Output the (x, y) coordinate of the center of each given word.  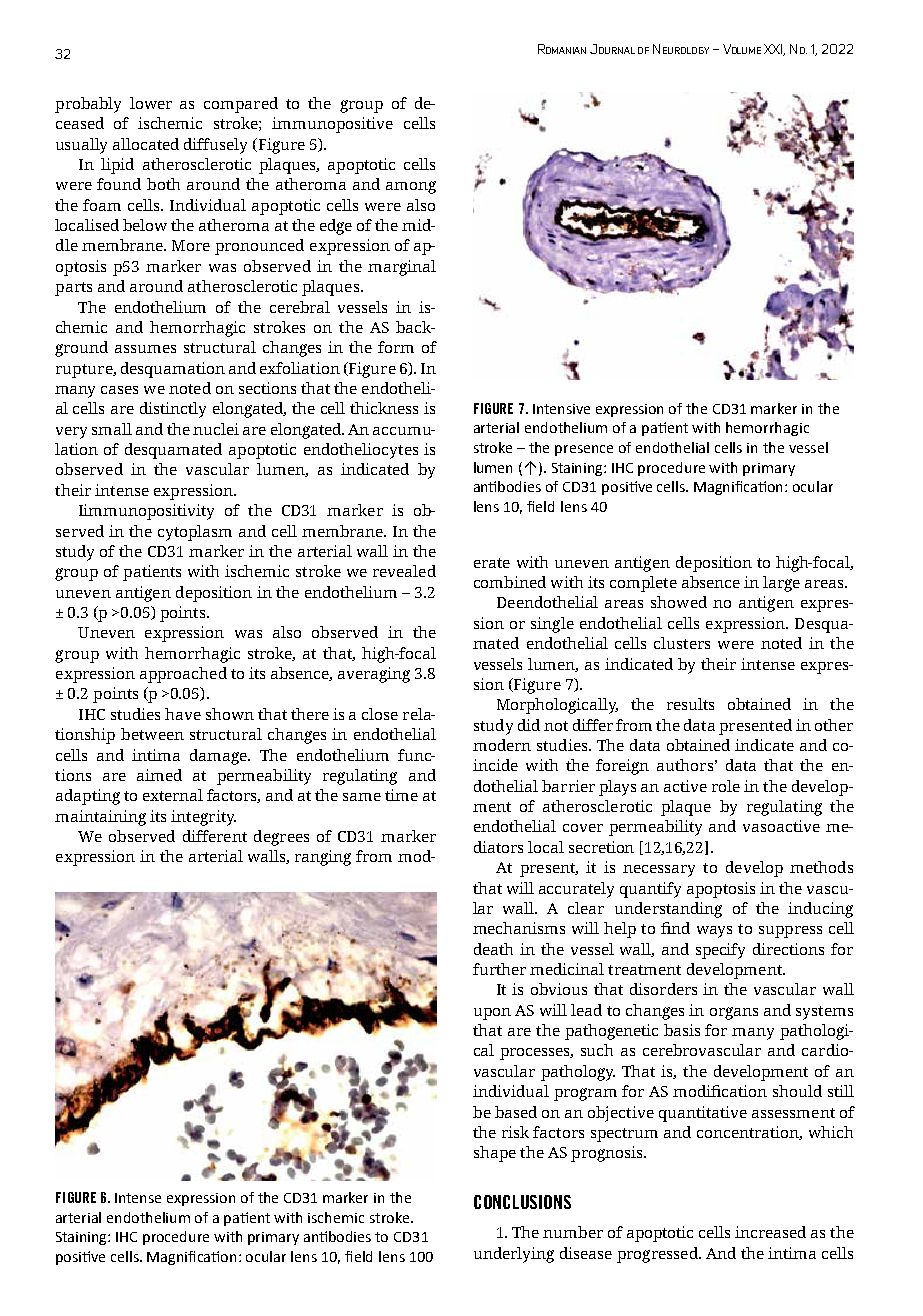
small (112, 429)
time (401, 795)
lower (151, 103)
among (411, 187)
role (726, 786)
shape (495, 1154)
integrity (203, 818)
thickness (384, 408)
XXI (774, 50)
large (781, 584)
